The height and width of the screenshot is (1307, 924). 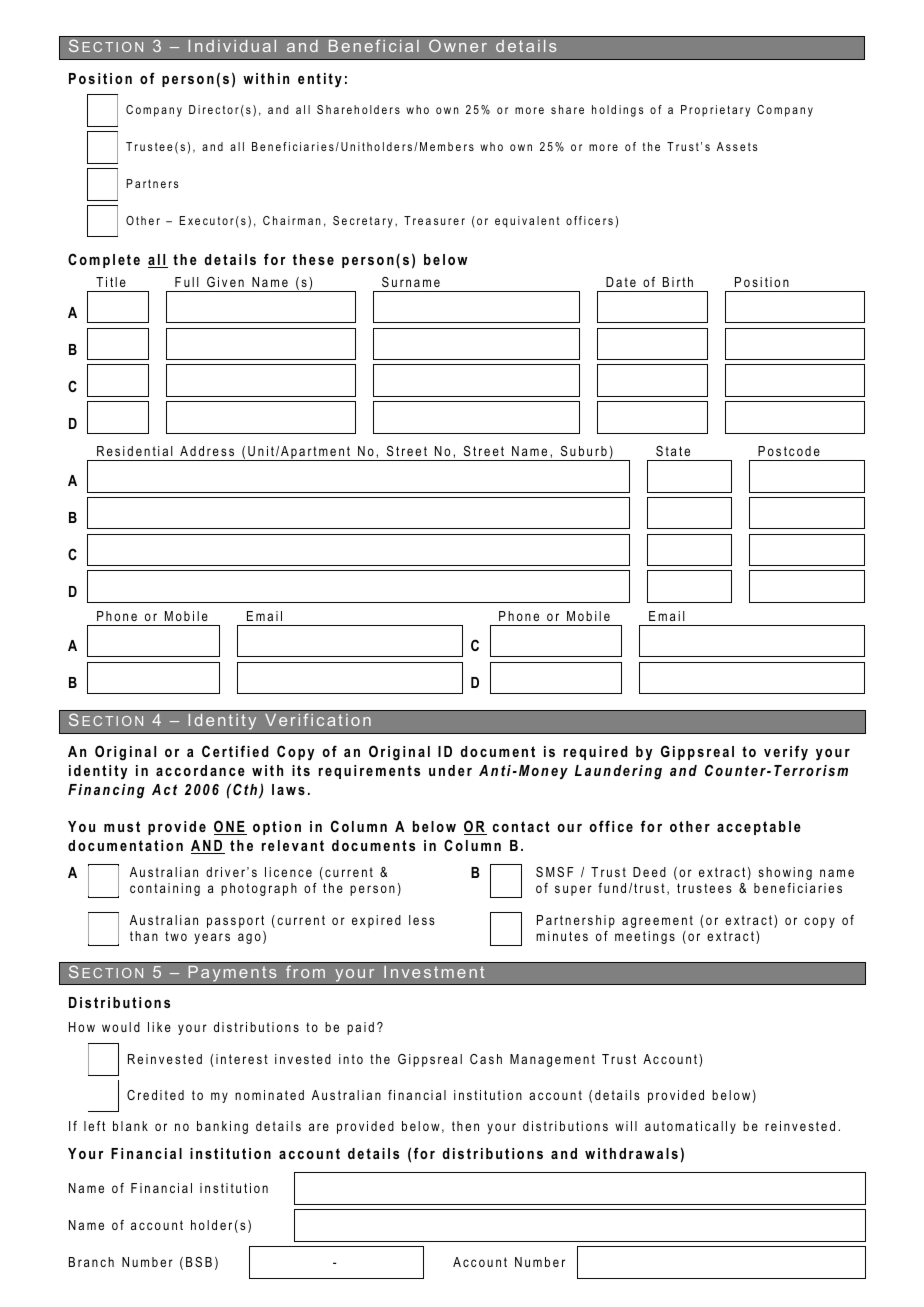 What do you see at coordinates (318, 719) in the screenshot?
I see `Verification` at bounding box center [318, 719].
